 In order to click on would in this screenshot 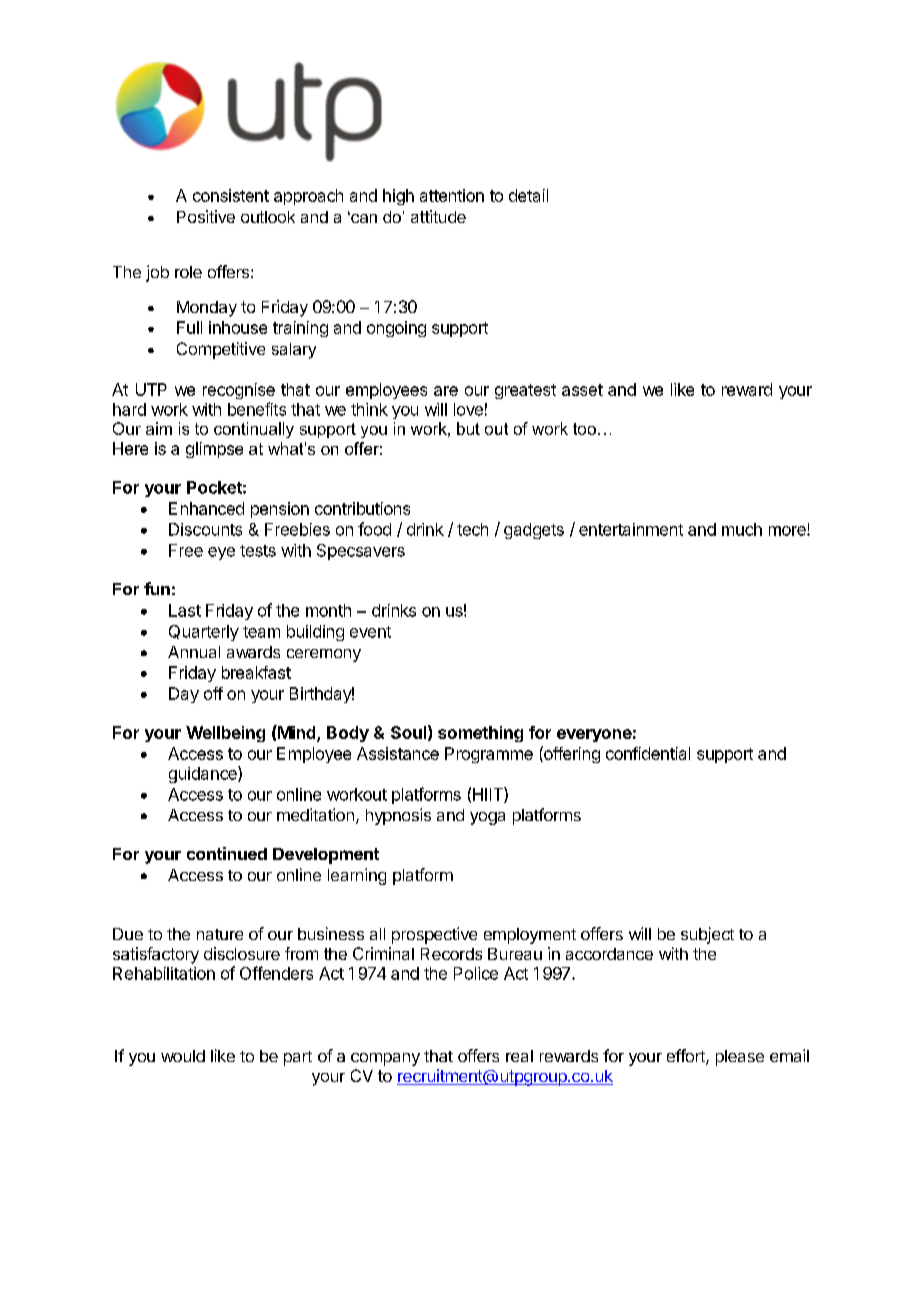, I will do `click(183, 1056)`.
